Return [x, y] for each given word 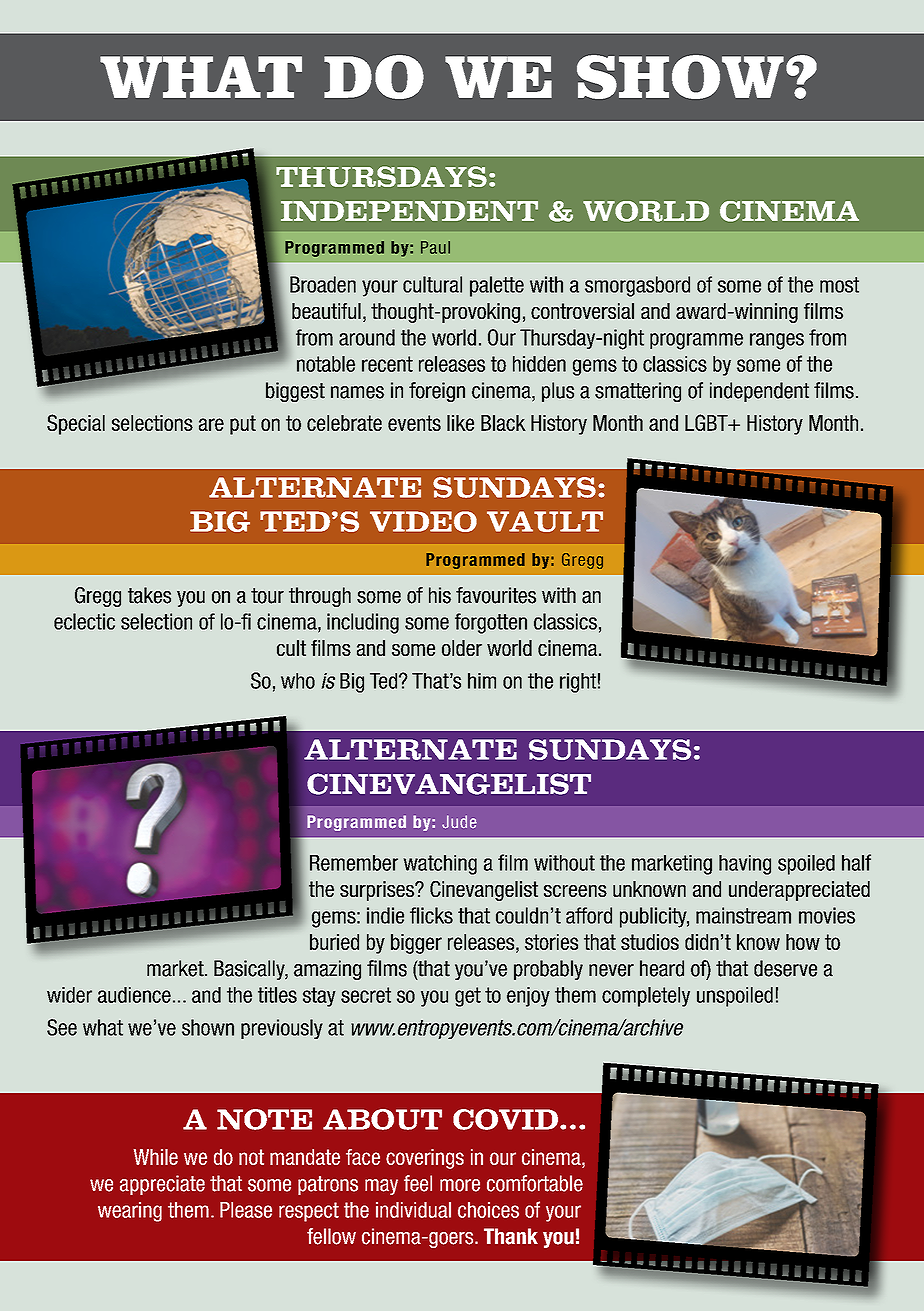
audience [134, 995]
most [839, 285]
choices [488, 1210]
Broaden [323, 284]
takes [149, 595]
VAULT [545, 521]
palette [497, 286]
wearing [130, 1212]
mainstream [743, 915]
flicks [431, 915]
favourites [496, 595]
